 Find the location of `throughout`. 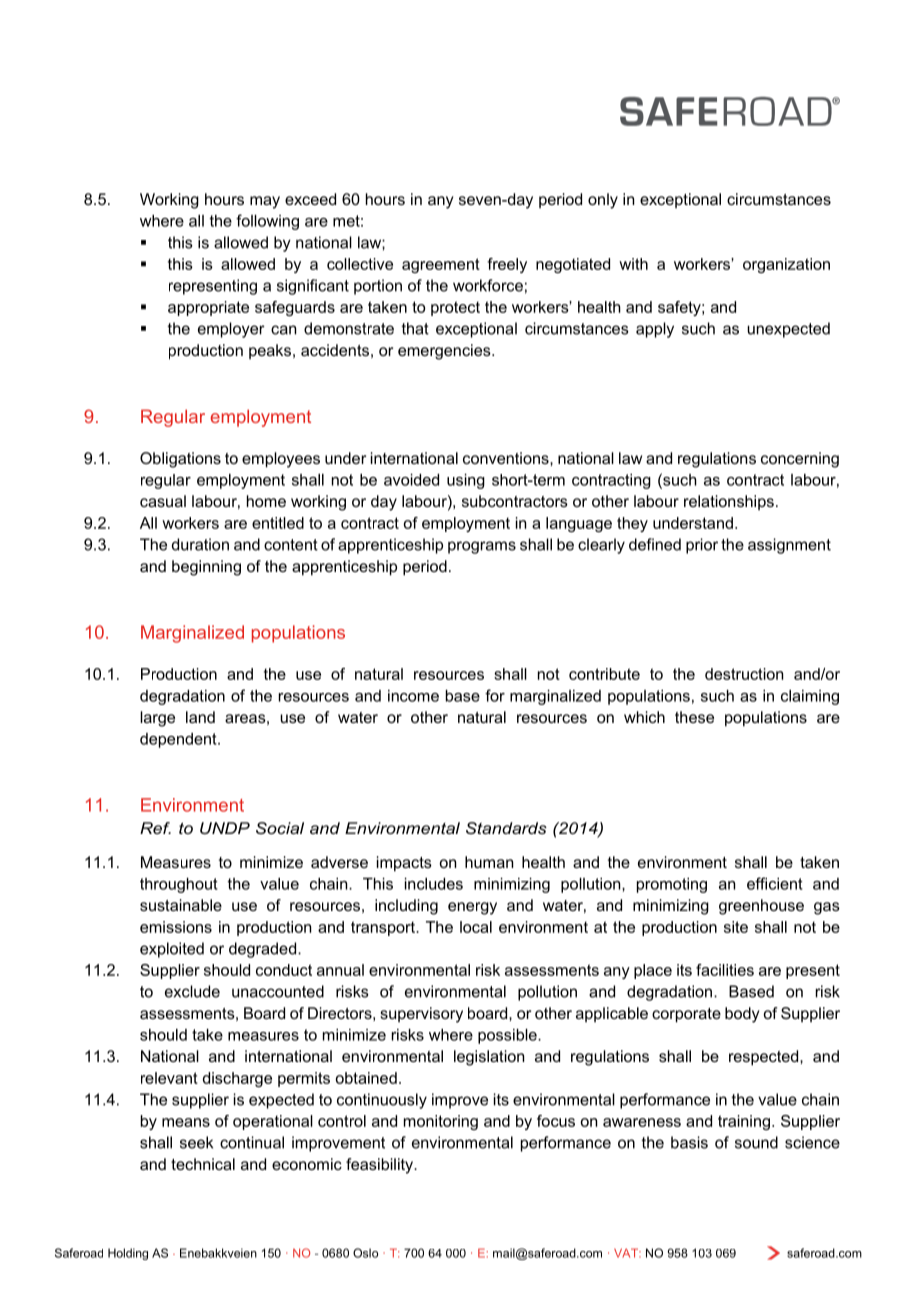

throughout is located at coordinates (179, 885).
